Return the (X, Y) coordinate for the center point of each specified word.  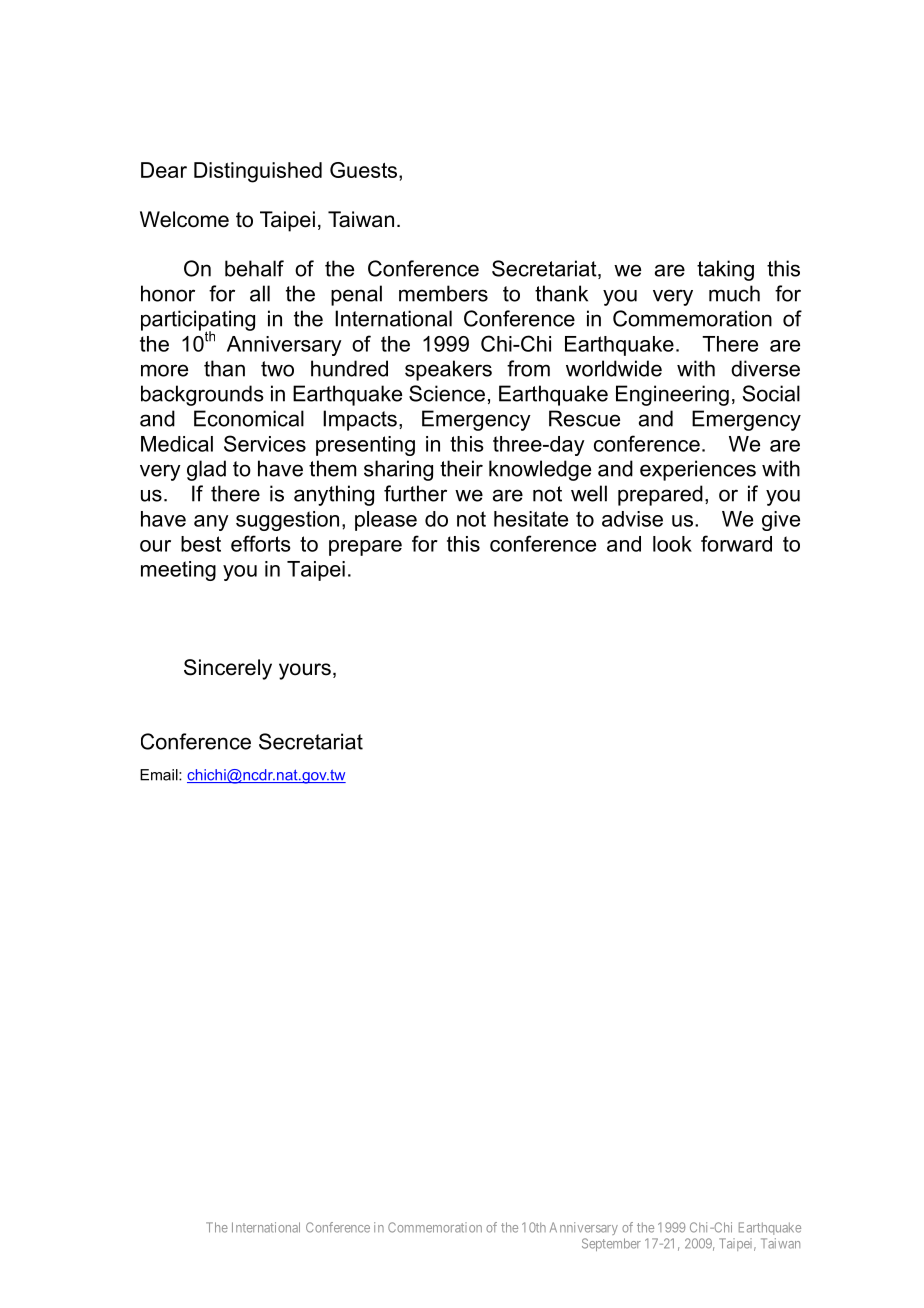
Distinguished (258, 172)
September (611, 1244)
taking (725, 270)
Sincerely (228, 669)
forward (736, 543)
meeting (178, 571)
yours (305, 671)
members (443, 293)
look (672, 544)
